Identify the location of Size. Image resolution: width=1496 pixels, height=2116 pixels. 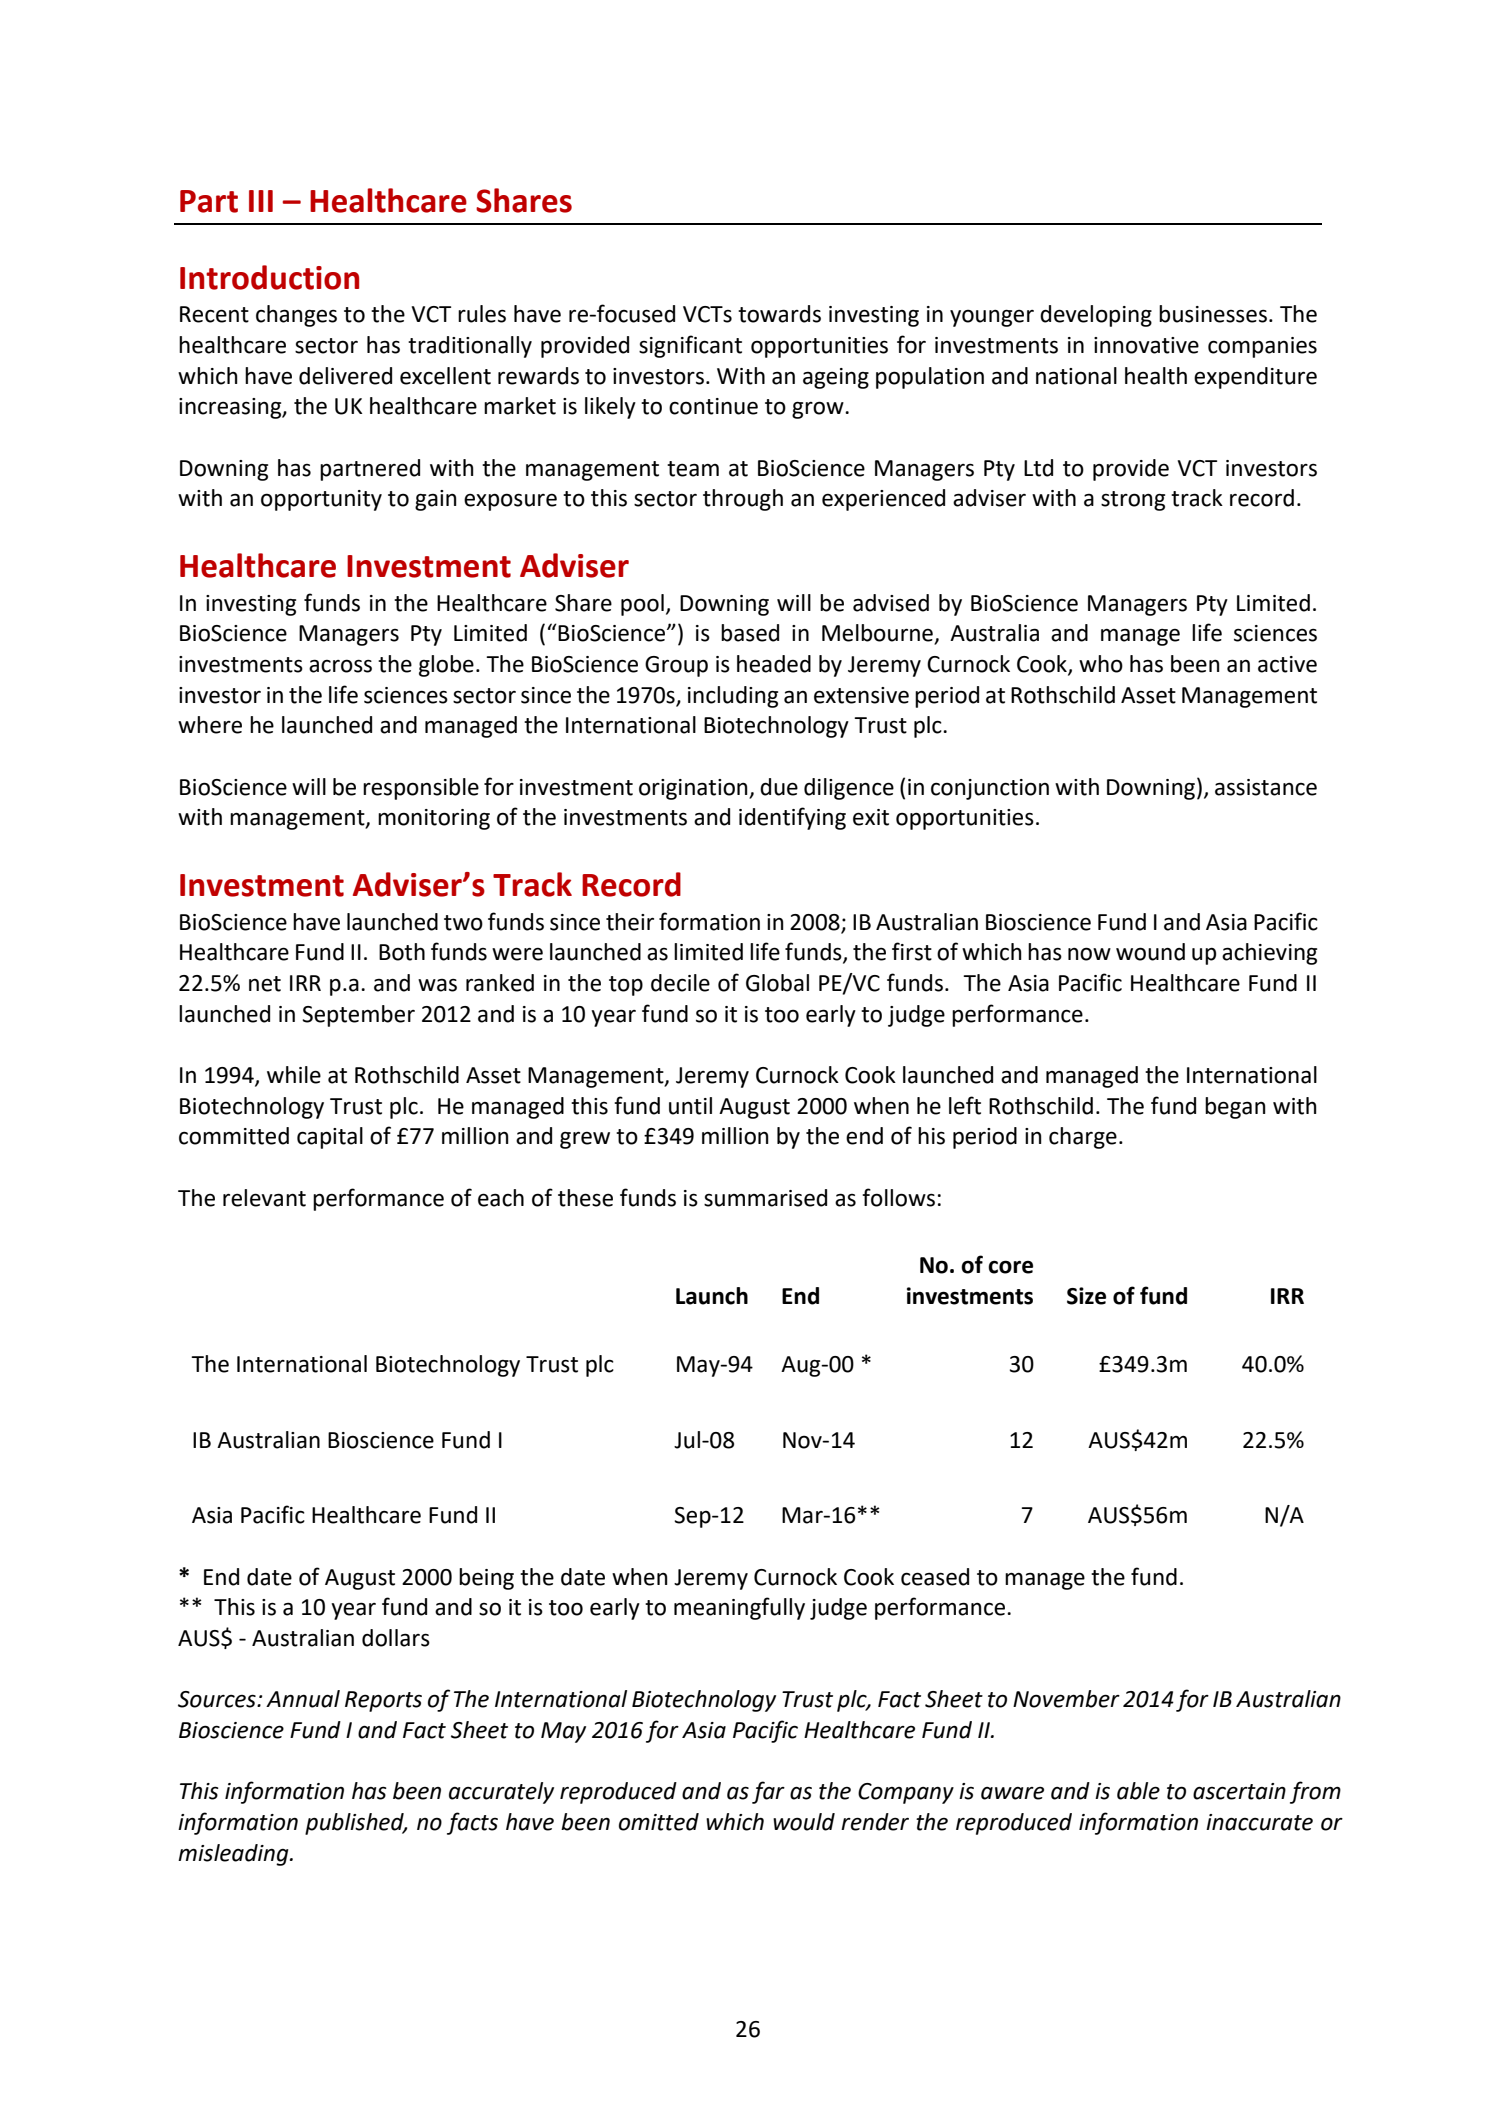
(1086, 1296).
